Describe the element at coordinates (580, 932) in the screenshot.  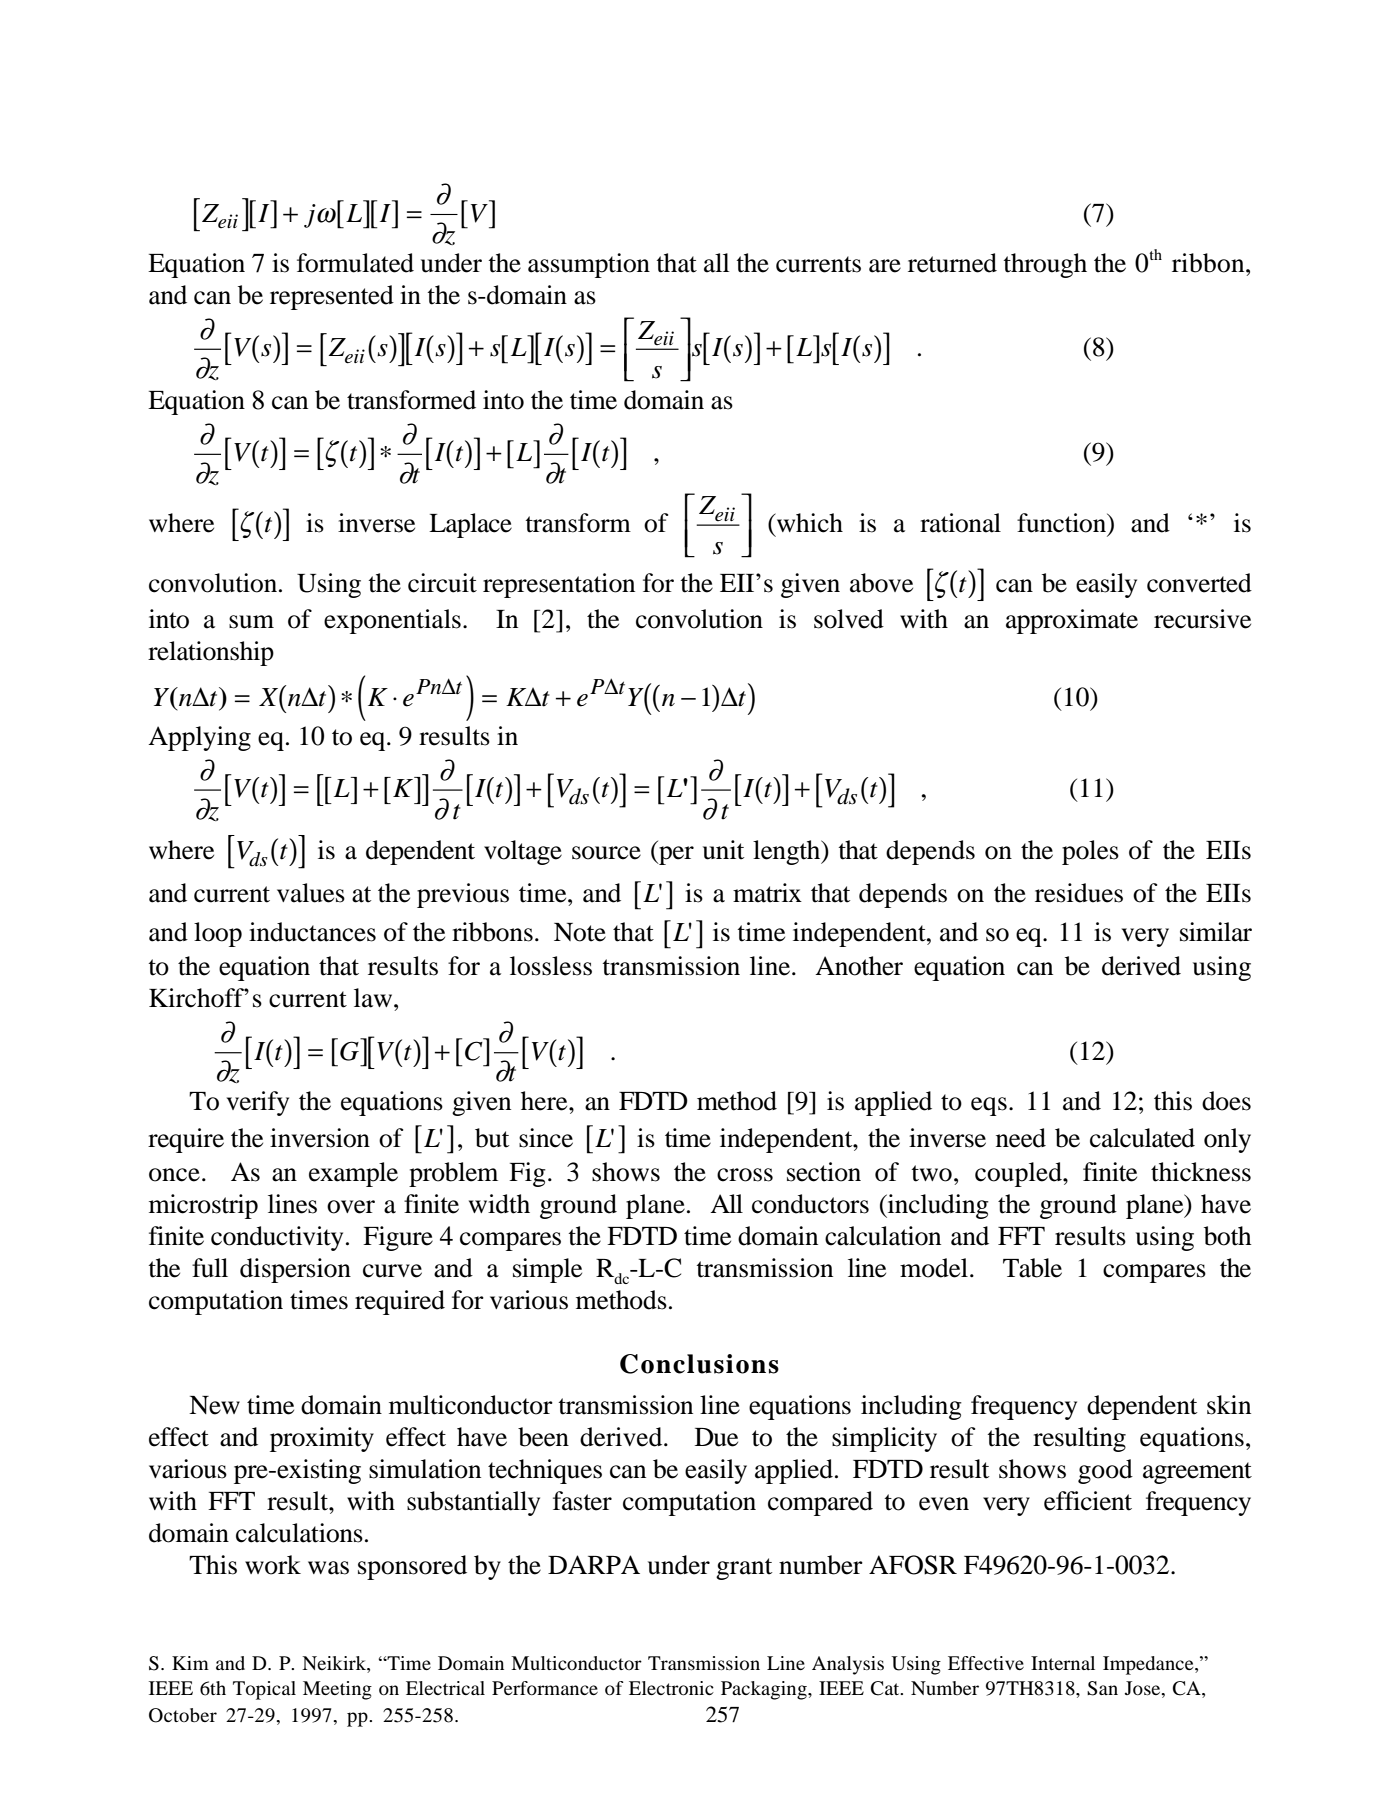
I see `Note` at that location.
